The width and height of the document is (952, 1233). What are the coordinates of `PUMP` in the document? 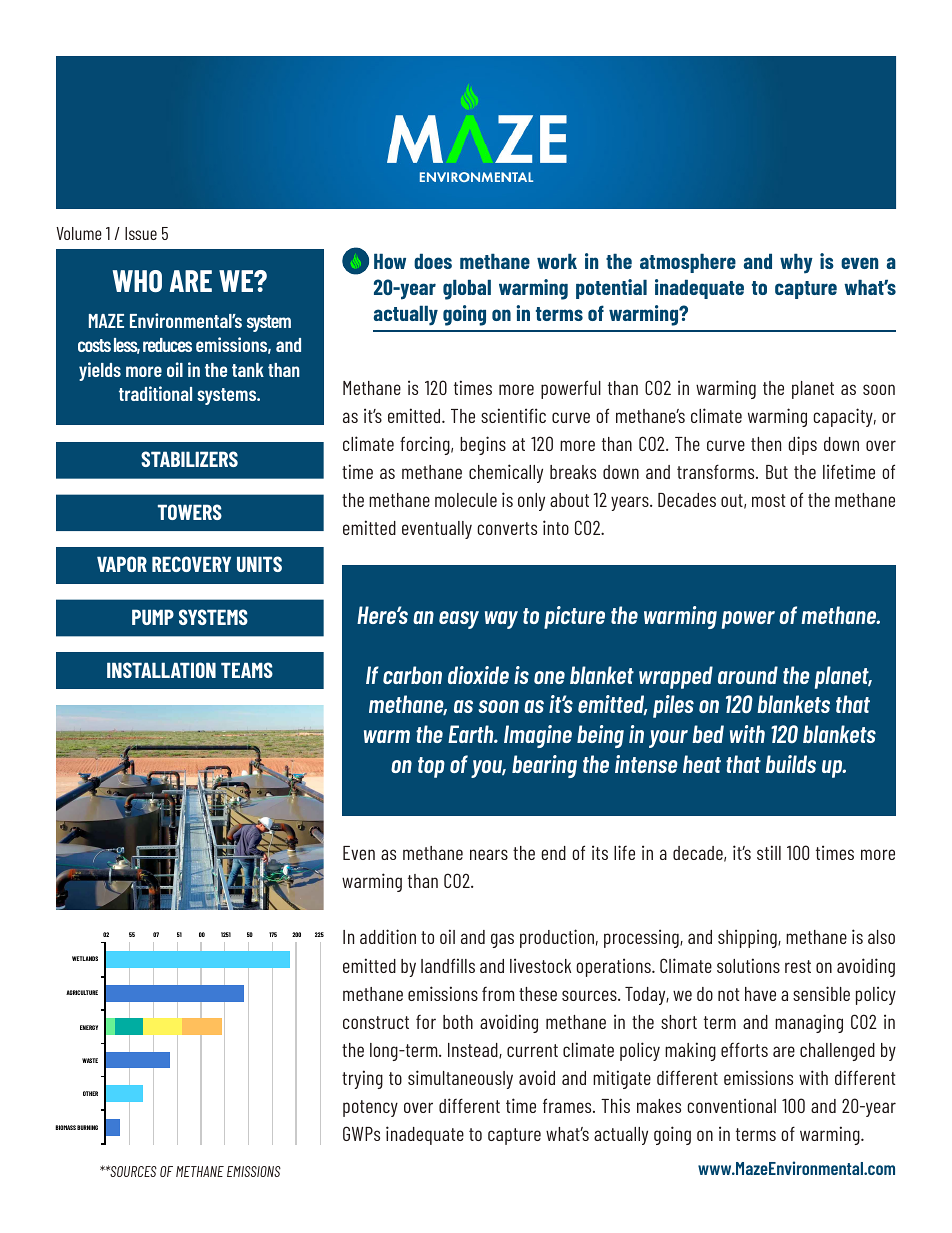 It's located at (153, 617).
